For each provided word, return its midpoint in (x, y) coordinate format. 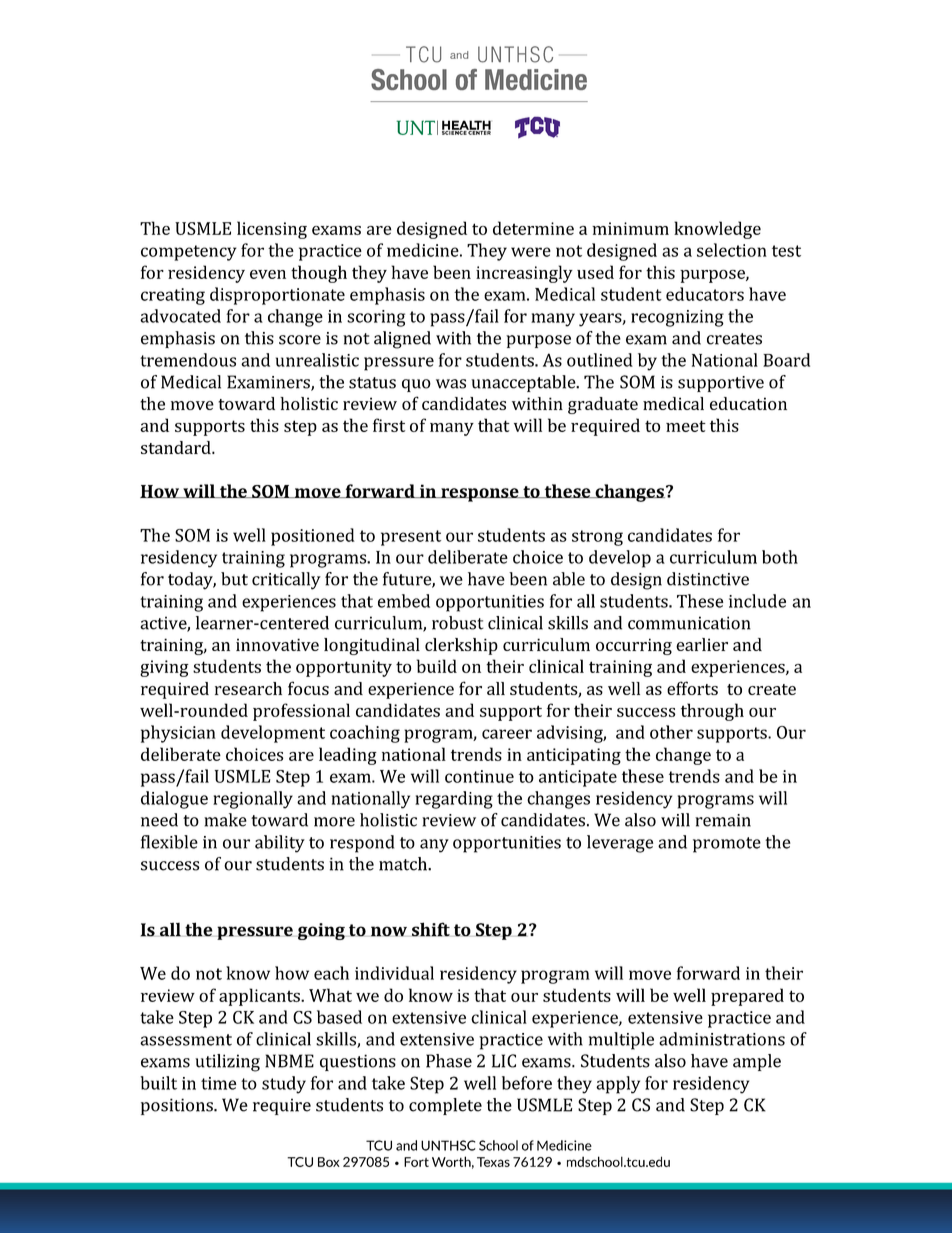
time (218, 1083)
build (437, 666)
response (480, 495)
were (531, 252)
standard (177, 447)
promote (727, 845)
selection (732, 250)
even (268, 274)
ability (280, 844)
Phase (449, 1061)
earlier (702, 644)
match (404, 864)
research (248, 688)
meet (686, 426)
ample (757, 1062)
